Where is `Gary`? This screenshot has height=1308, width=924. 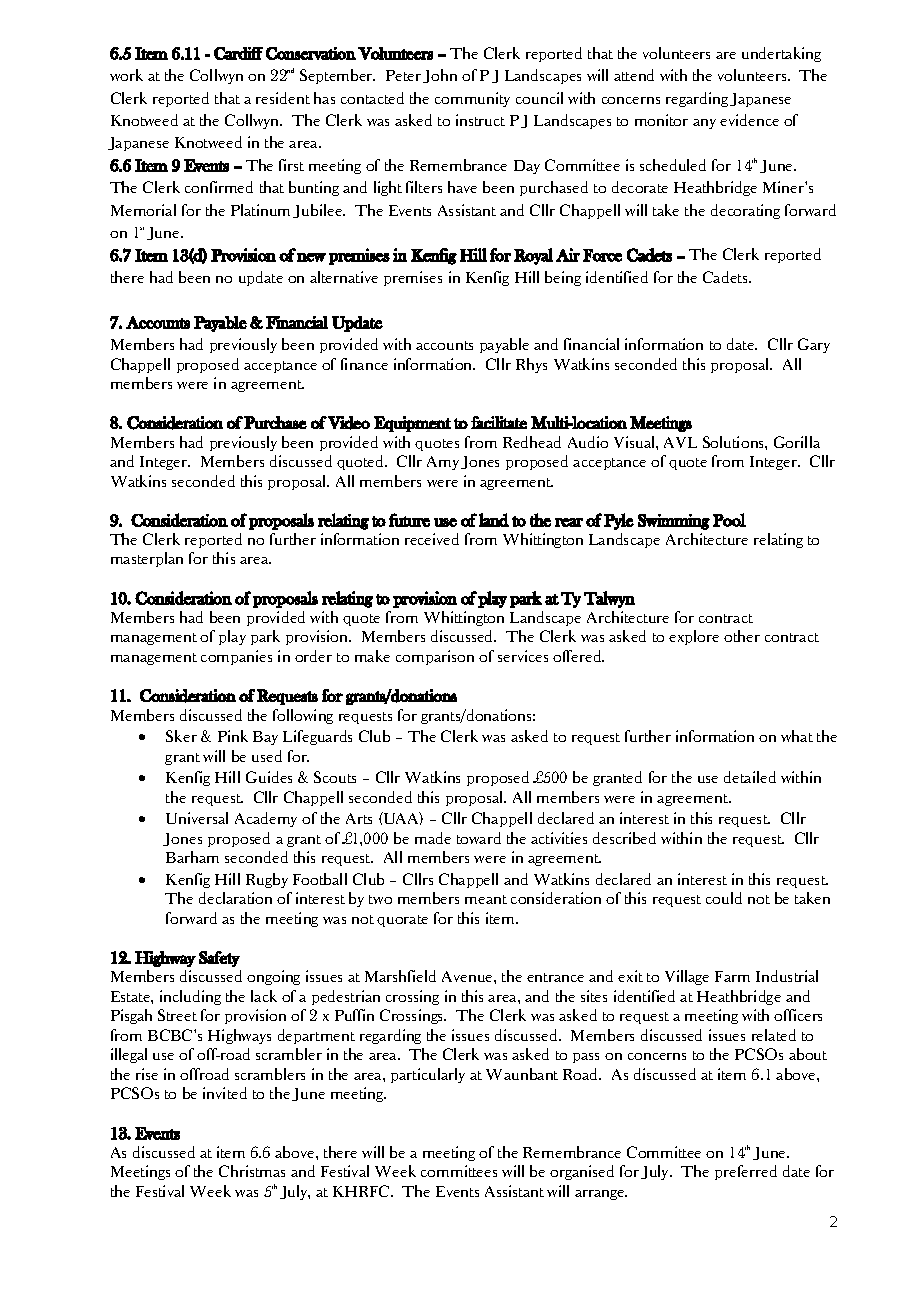 Gary is located at coordinates (814, 345).
